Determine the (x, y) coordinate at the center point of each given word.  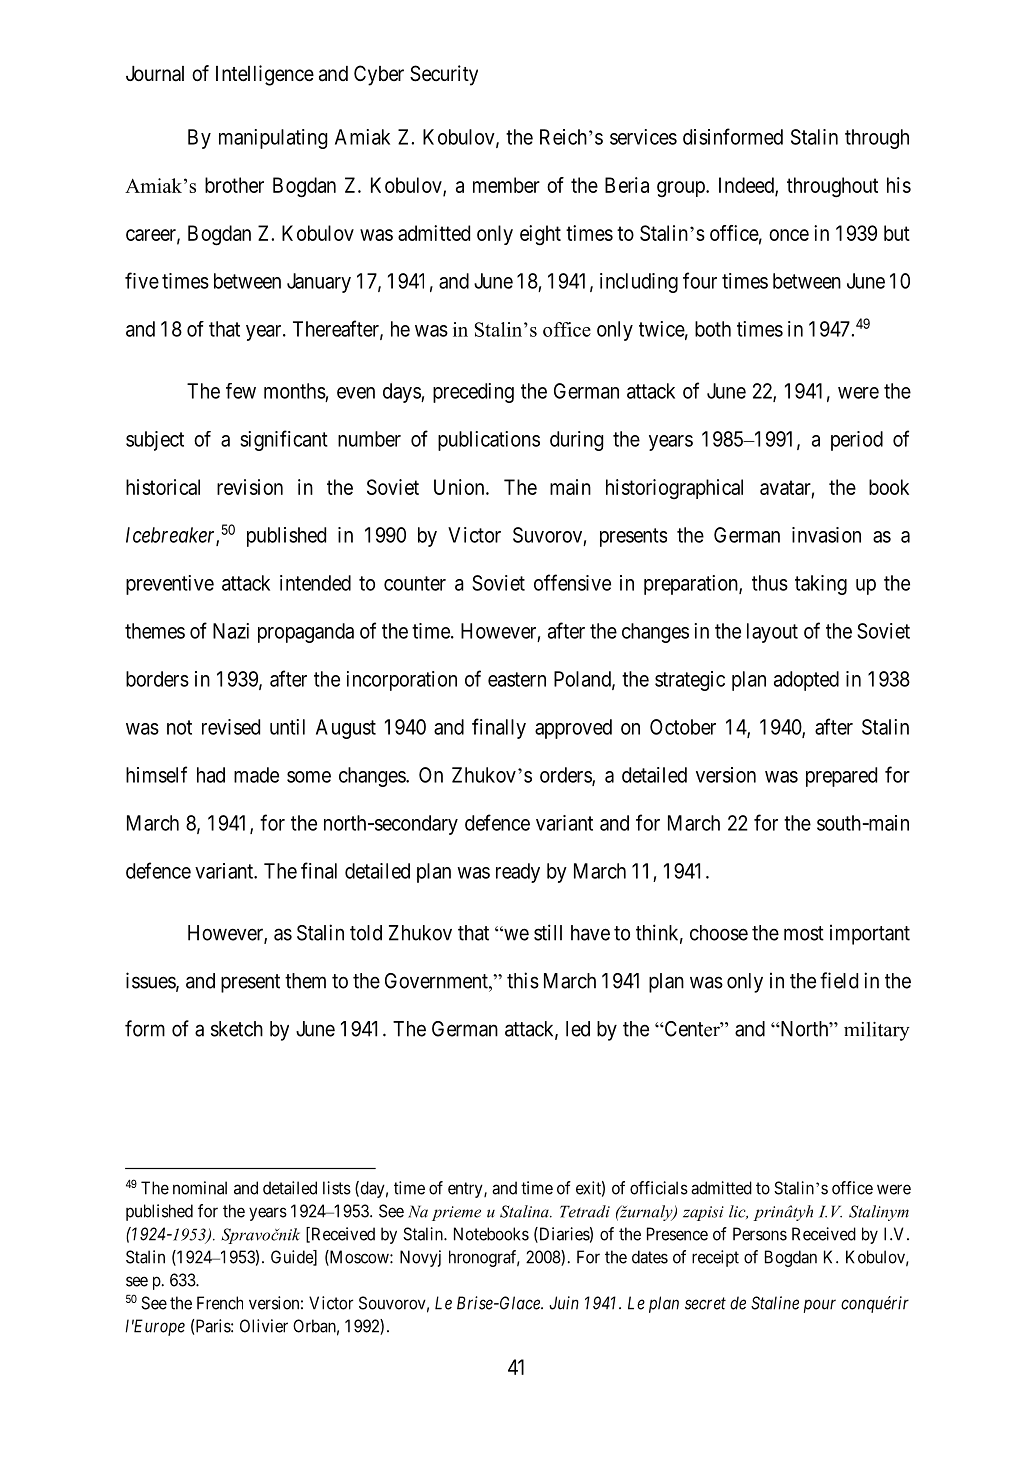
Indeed (747, 186)
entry (466, 1190)
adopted (806, 681)
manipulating (273, 139)
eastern (517, 679)
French (220, 1303)
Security (444, 75)
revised (231, 727)
